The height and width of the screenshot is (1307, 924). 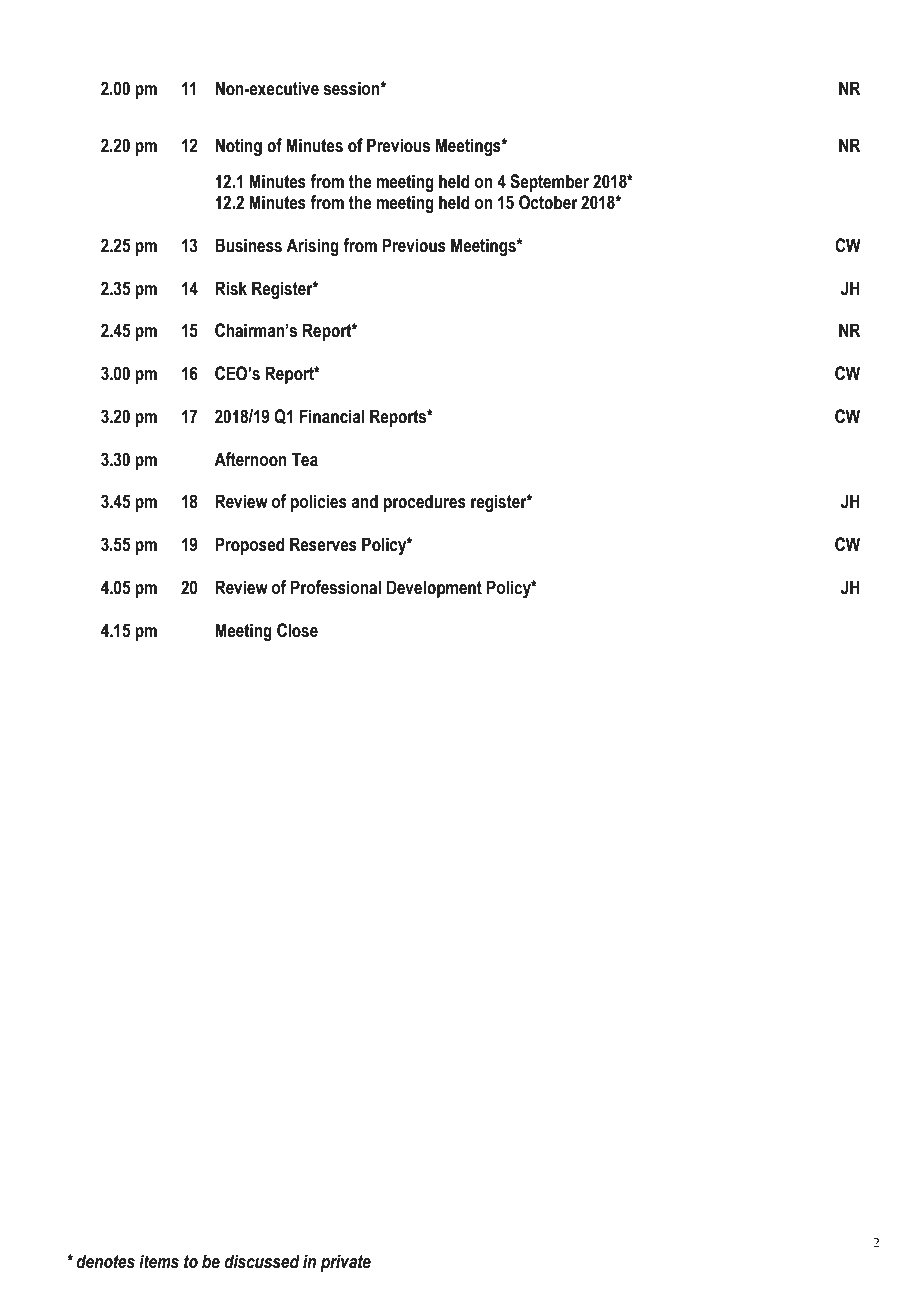 I want to click on Afternoon, so click(x=250, y=459).
